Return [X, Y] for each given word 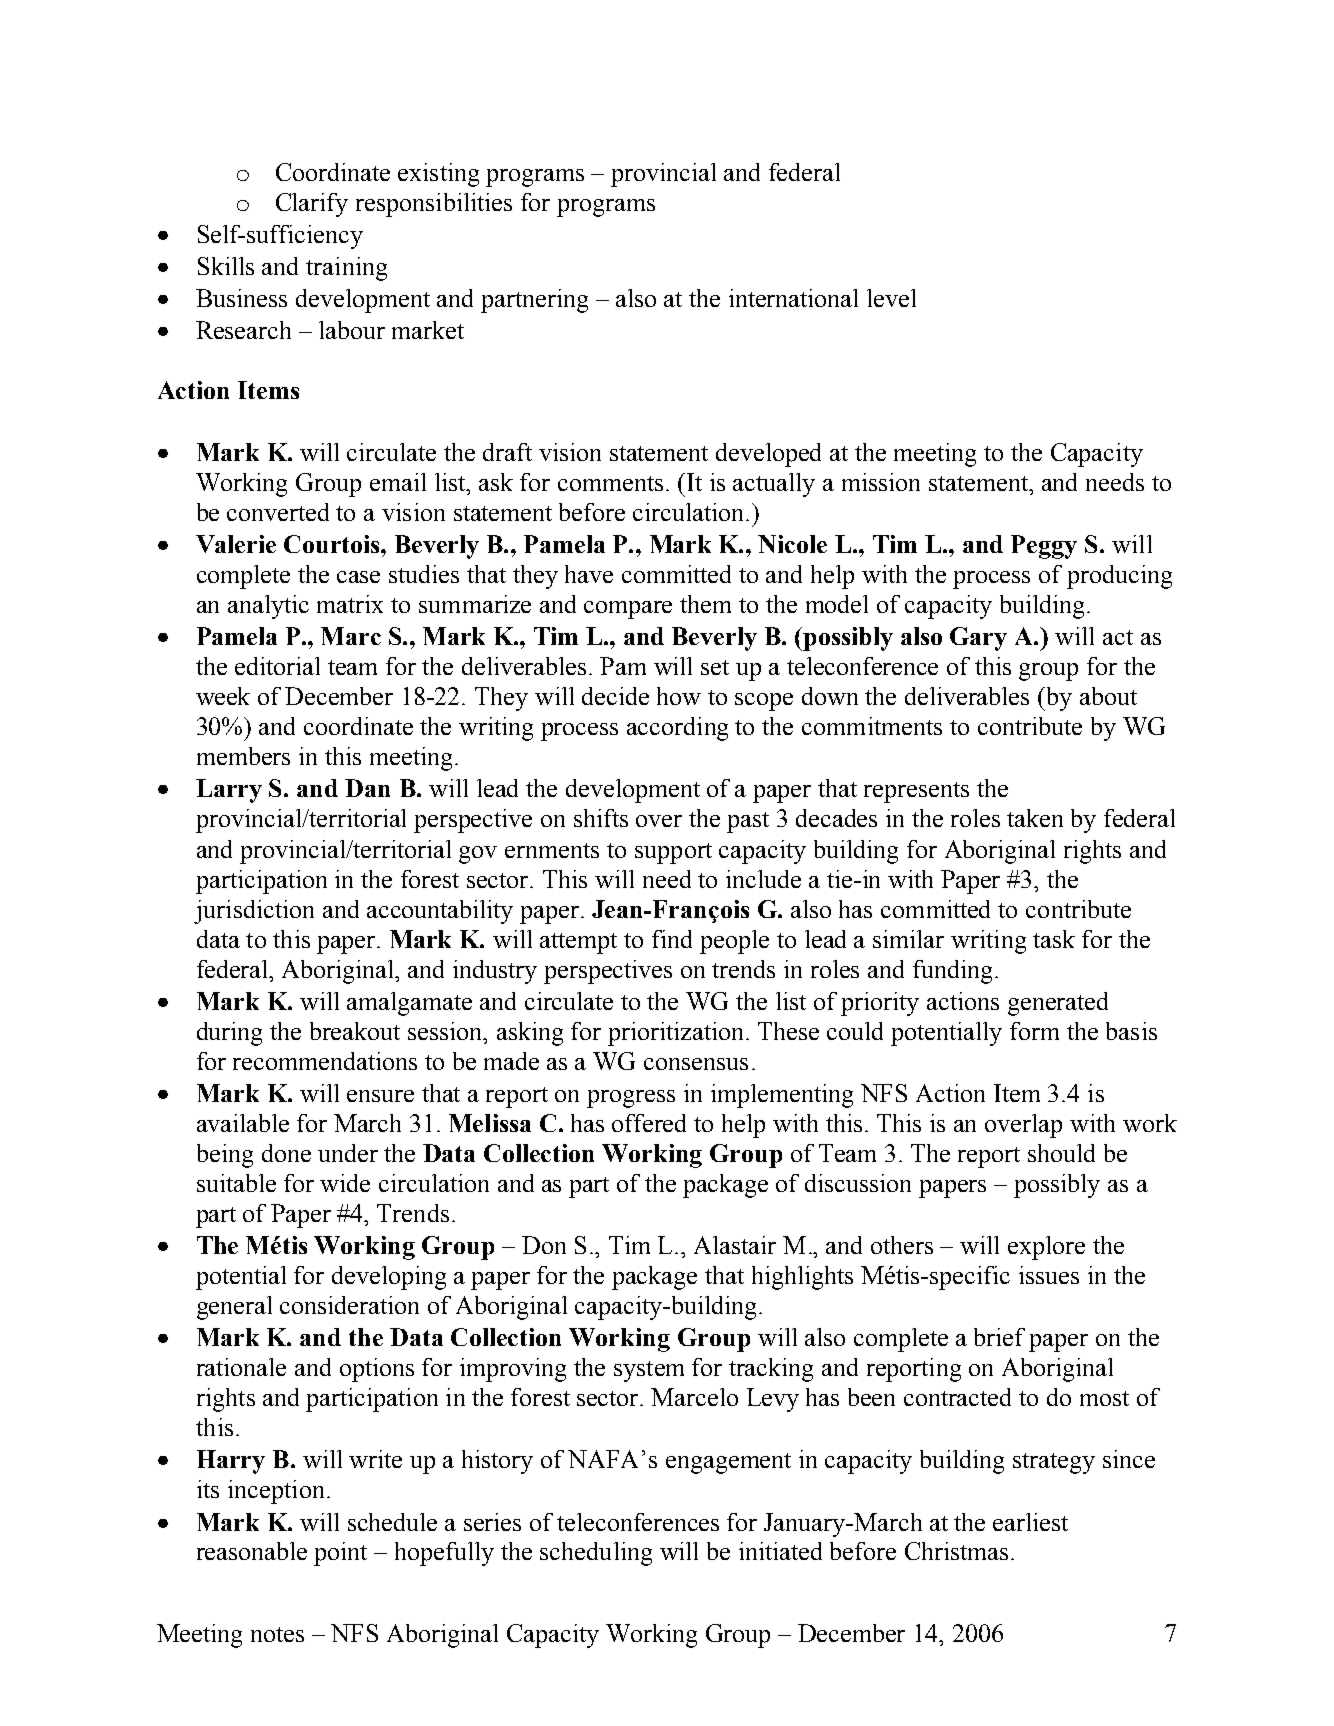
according [677, 729]
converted [278, 512]
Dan [367, 788]
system [649, 1371]
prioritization [677, 1034]
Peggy [1044, 547]
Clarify [312, 205]
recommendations [325, 1061]
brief [999, 1337]
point [340, 1554]
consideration [349, 1305]
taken [1035, 818]
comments [610, 483]
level [891, 298]
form [1034, 1031]
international [793, 298]
